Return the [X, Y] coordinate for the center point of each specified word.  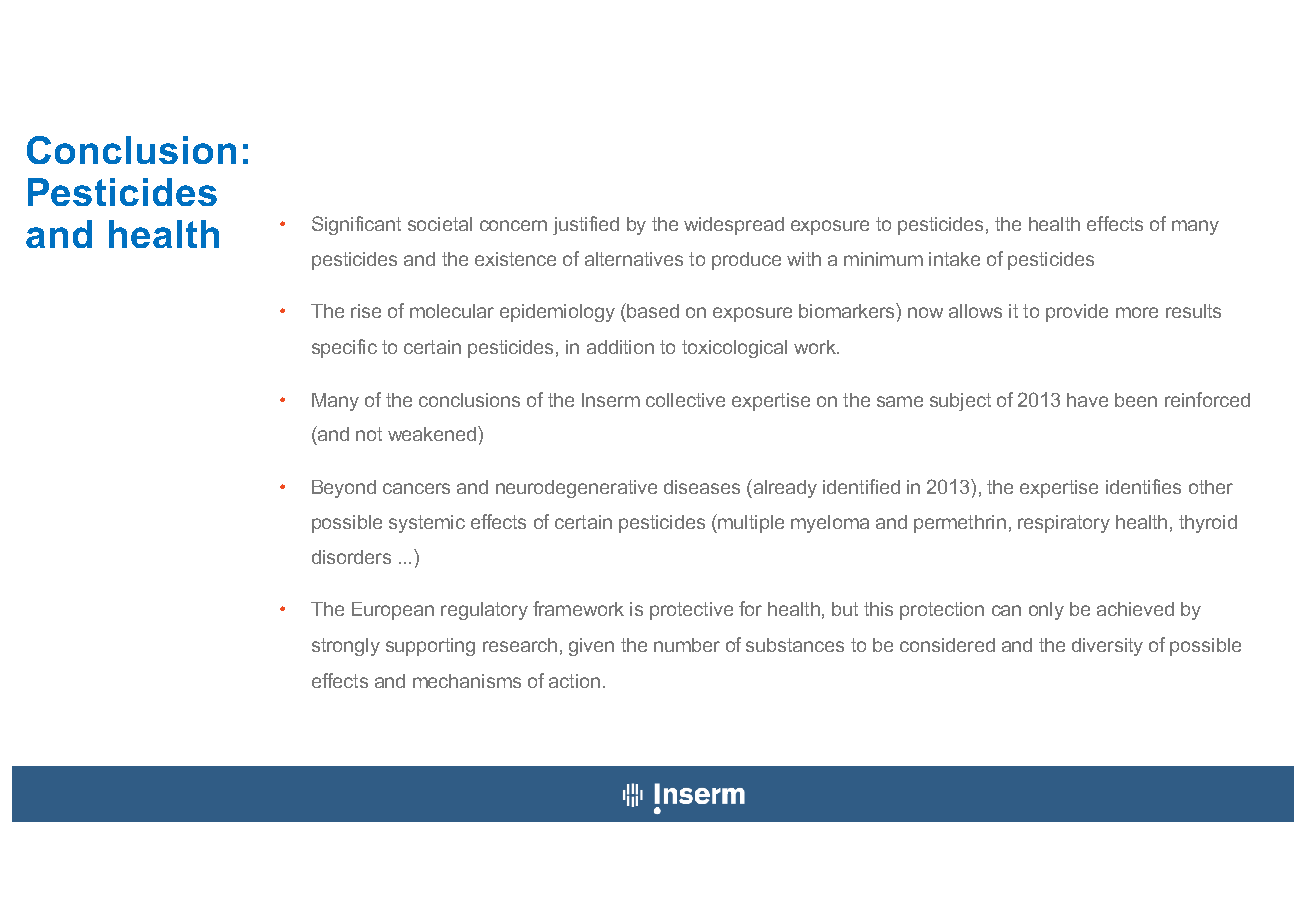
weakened [433, 433]
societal [440, 224]
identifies [1143, 486]
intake [954, 259]
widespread [734, 226]
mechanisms [467, 681]
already [784, 488]
